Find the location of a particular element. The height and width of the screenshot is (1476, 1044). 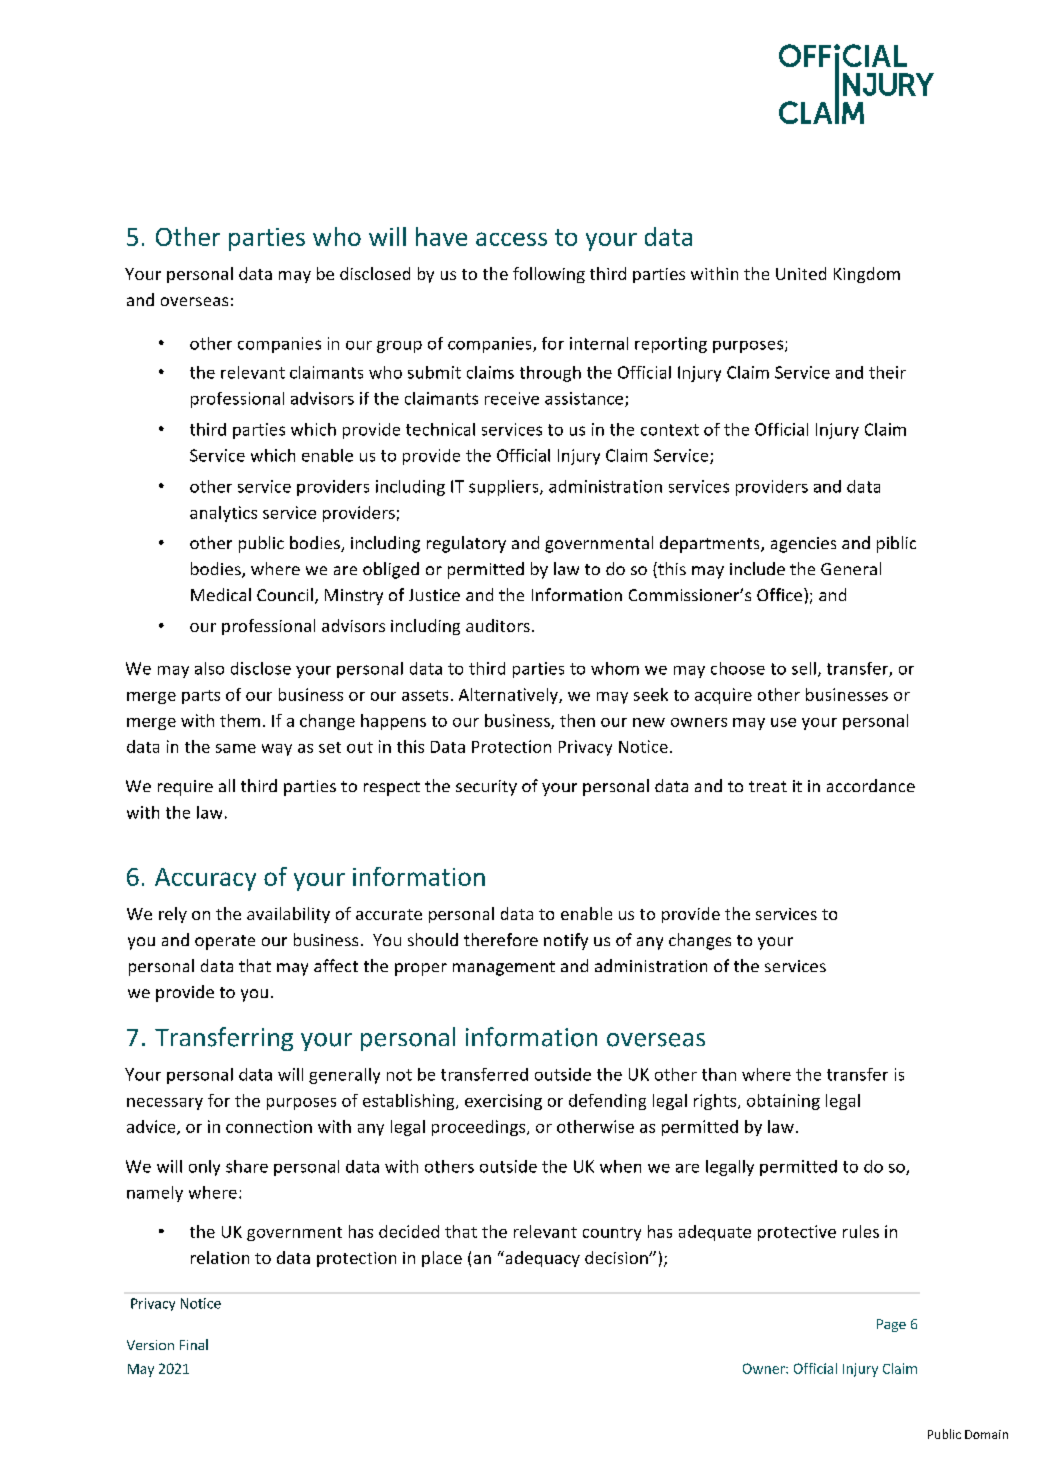

United is located at coordinates (801, 273).
